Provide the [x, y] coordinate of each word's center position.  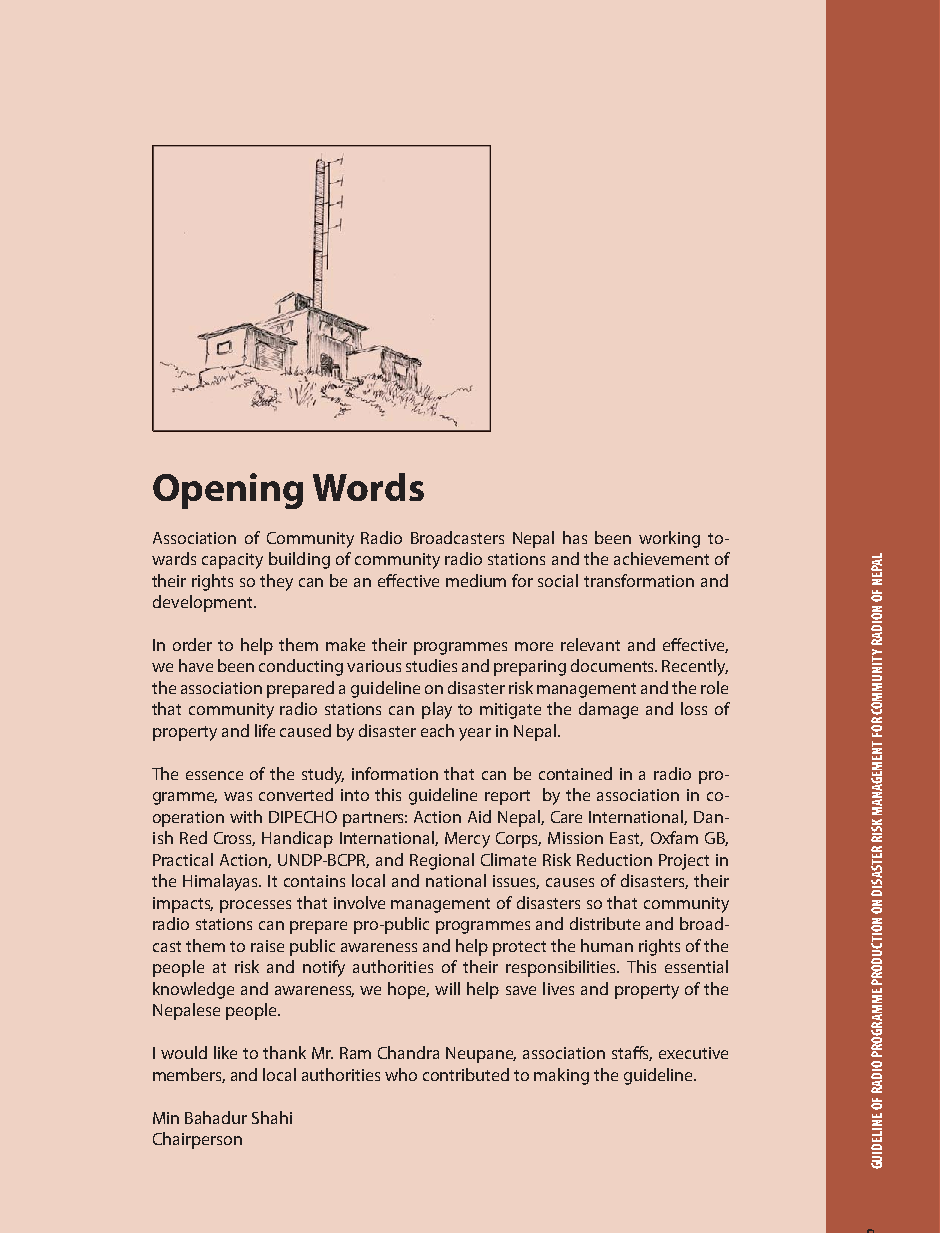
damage [608, 710]
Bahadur [216, 1117]
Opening [228, 491]
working [669, 539]
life [265, 730]
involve [359, 902]
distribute [605, 923]
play [437, 710]
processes [255, 906]
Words [368, 487]
